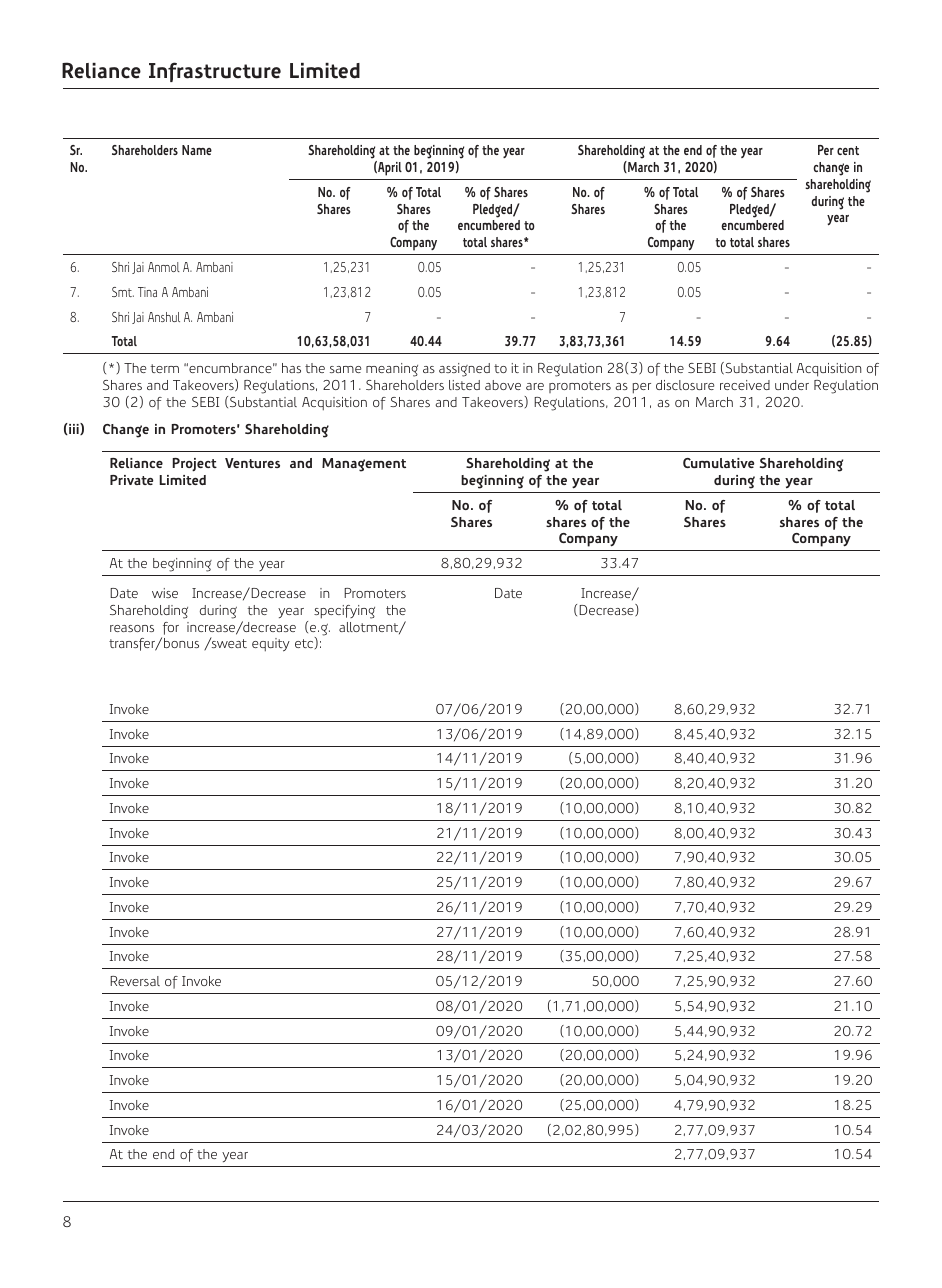 This page has height=1288, width=942. What do you see at coordinates (848, 150) in the page?
I see `cent` at bounding box center [848, 150].
